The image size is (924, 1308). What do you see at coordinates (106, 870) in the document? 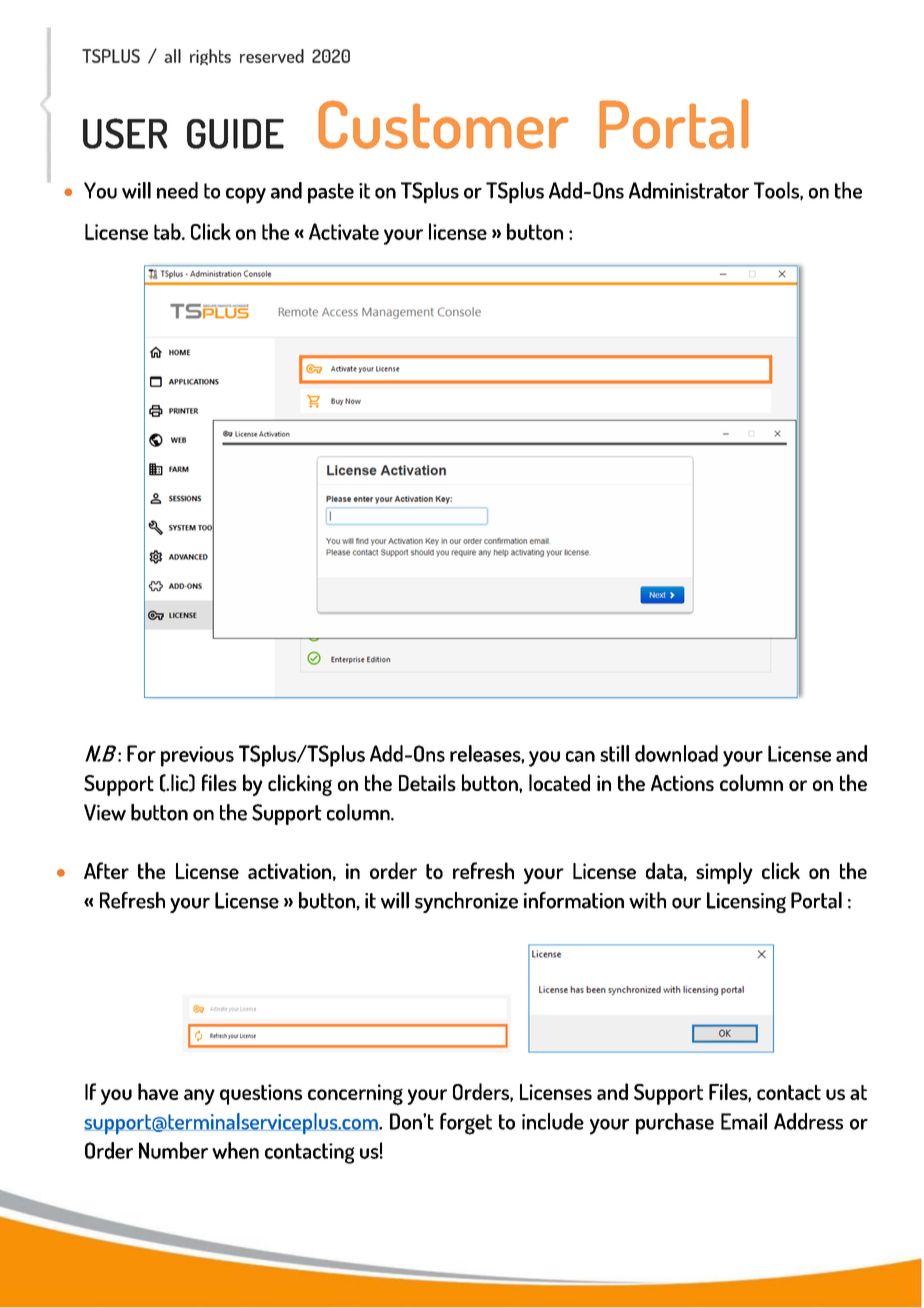
I see `After` at bounding box center [106, 870].
